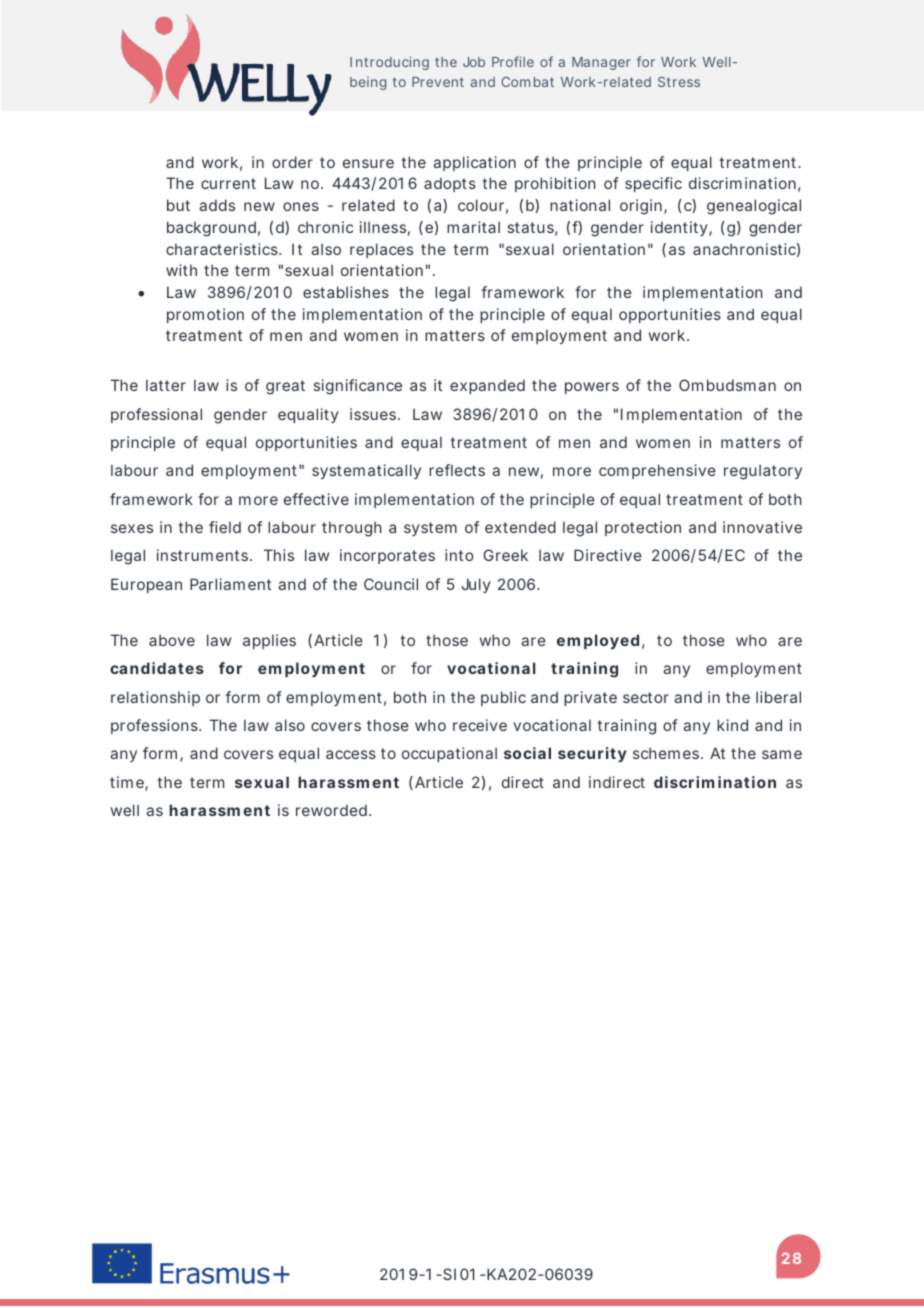 The image size is (924, 1308). What do you see at coordinates (292, 162) in the document?
I see `order` at bounding box center [292, 162].
